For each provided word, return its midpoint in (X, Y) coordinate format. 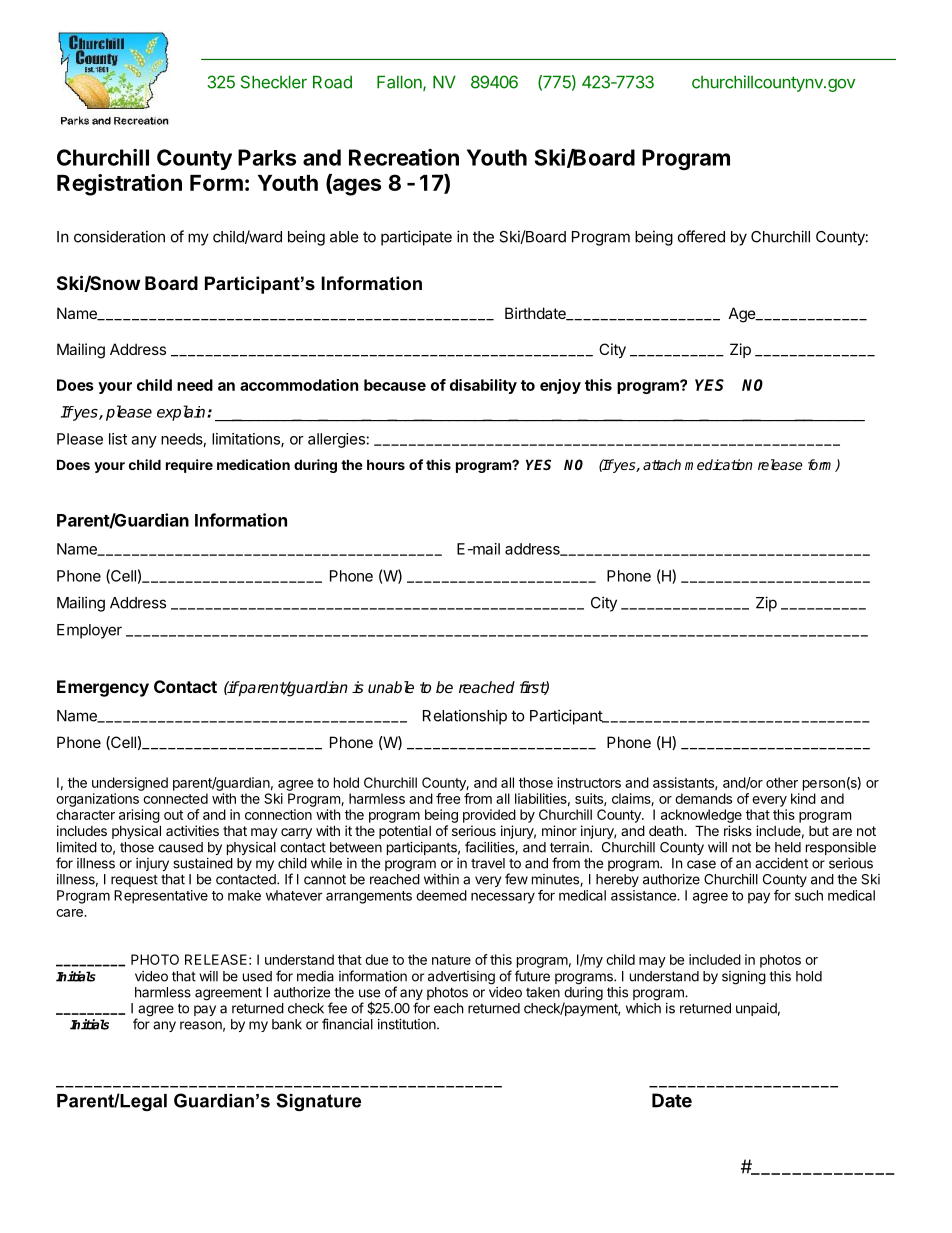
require (189, 466)
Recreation (404, 157)
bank (287, 1024)
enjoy (560, 386)
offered (701, 236)
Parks (267, 157)
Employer (89, 631)
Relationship (465, 717)
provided (489, 816)
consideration (119, 236)
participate (416, 238)
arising (139, 816)
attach (662, 464)
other (782, 782)
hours (386, 464)
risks (738, 830)
